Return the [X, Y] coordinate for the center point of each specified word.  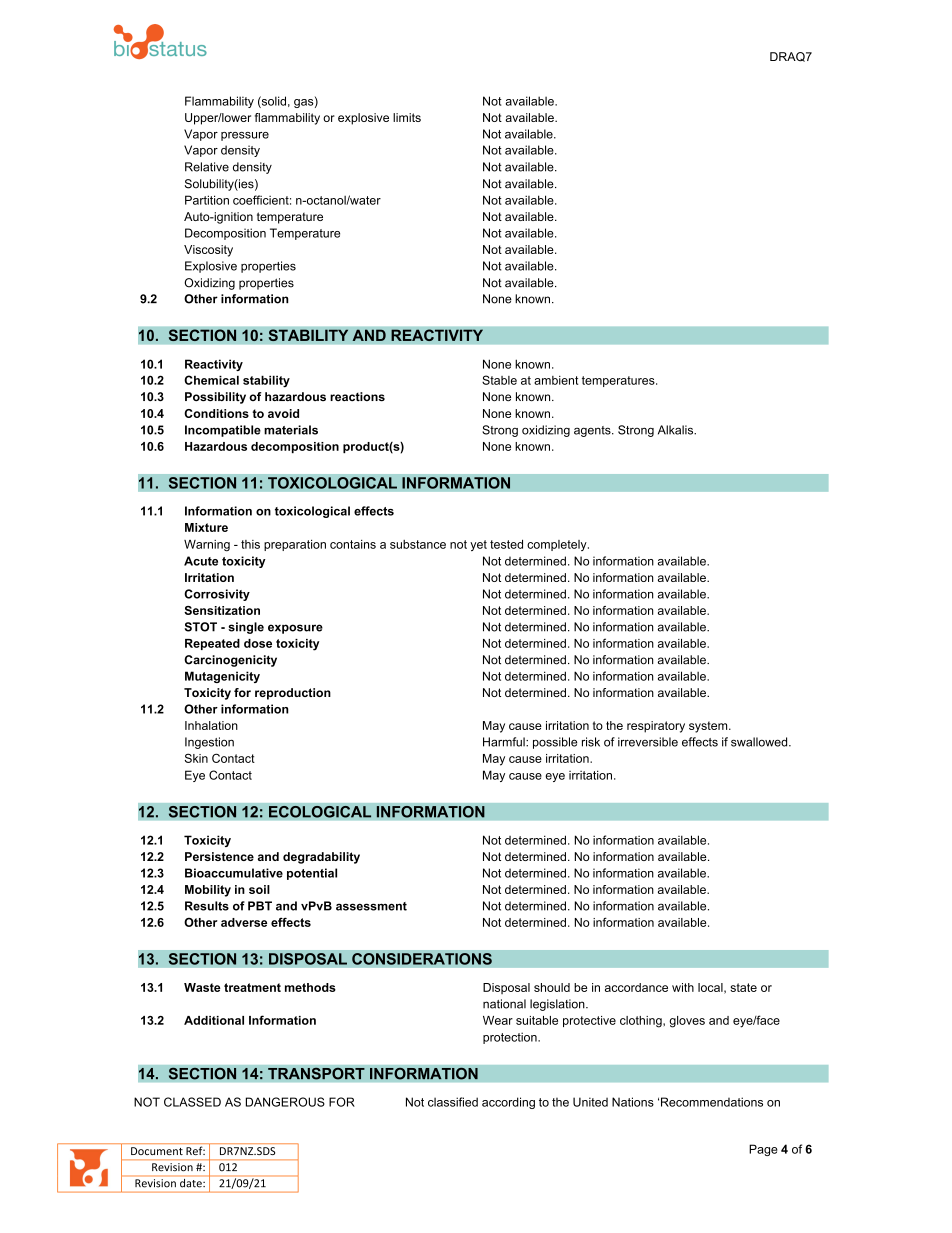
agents [593, 431]
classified [453, 1102]
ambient [556, 380]
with [683, 987]
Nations [633, 1102]
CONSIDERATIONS [422, 959]
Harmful [505, 742]
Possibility [215, 398]
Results [207, 906]
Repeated [212, 644]
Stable [499, 380]
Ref [195, 1150]
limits [407, 117]
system [709, 727]
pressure [245, 136]
